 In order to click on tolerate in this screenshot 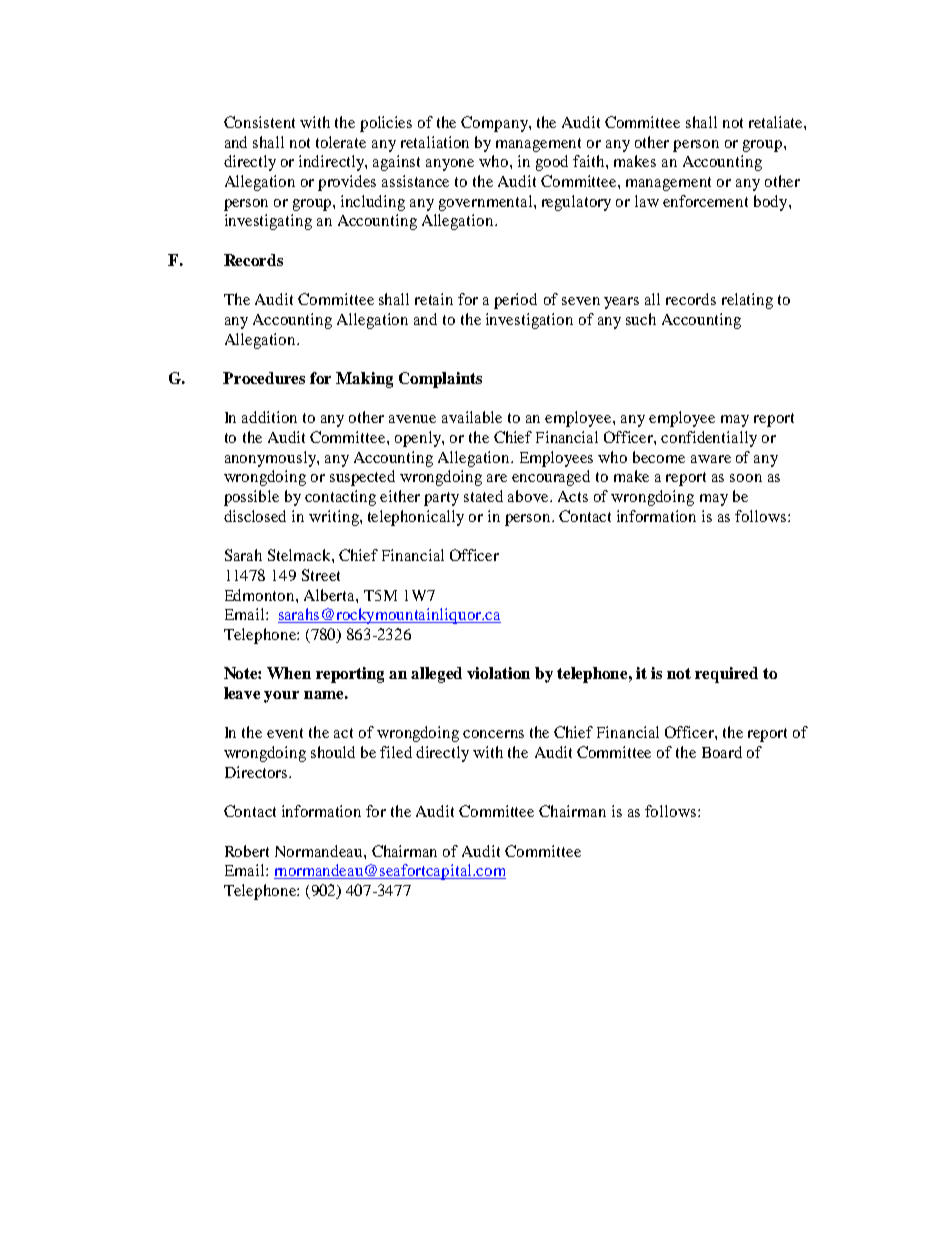, I will do `click(341, 142)`.
